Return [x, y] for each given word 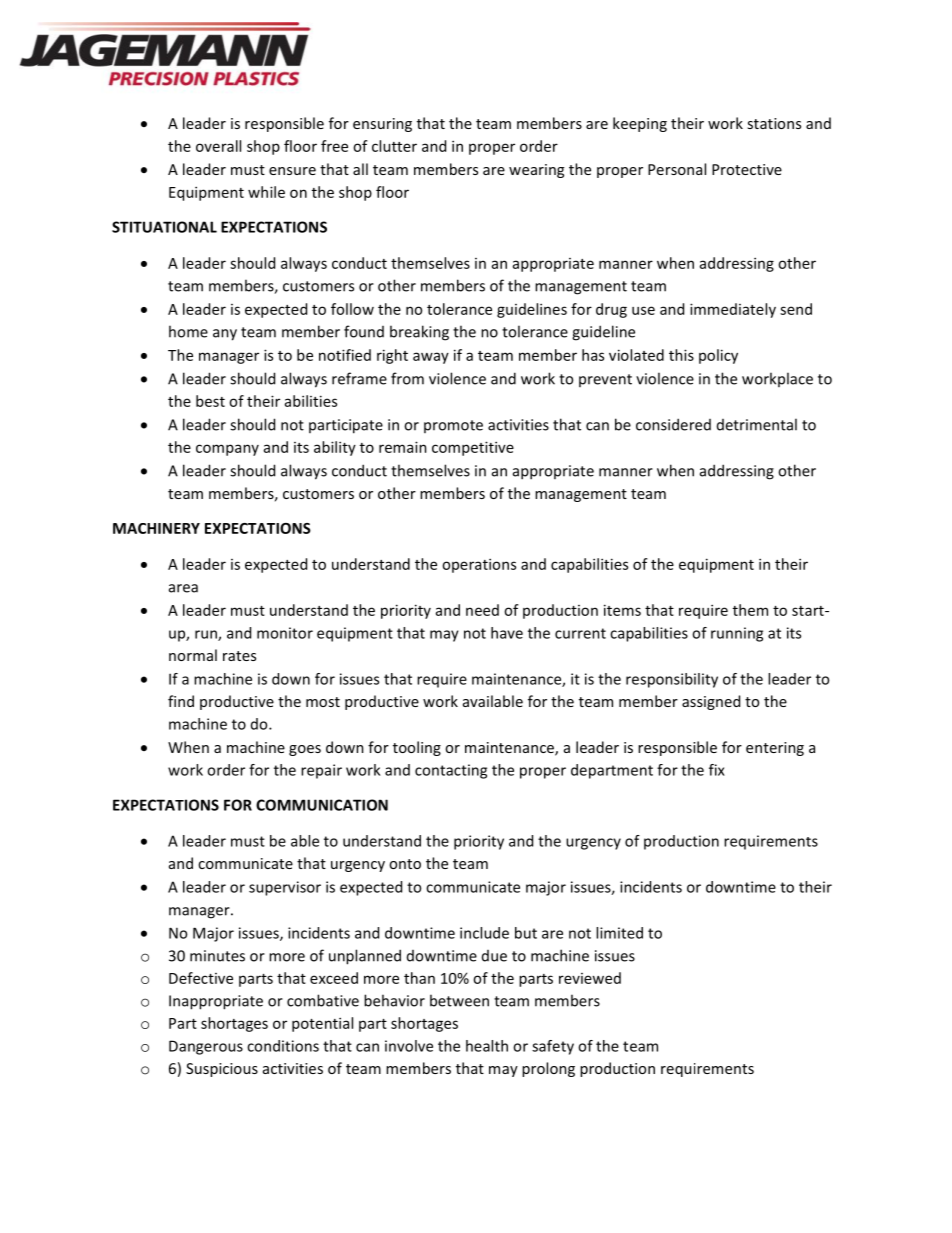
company [227, 450]
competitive [473, 448]
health [487, 1046]
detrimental [757, 424]
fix [717, 770]
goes [305, 750]
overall [218, 146]
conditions [283, 1046]
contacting [451, 771]
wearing [536, 171]
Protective [747, 169]
